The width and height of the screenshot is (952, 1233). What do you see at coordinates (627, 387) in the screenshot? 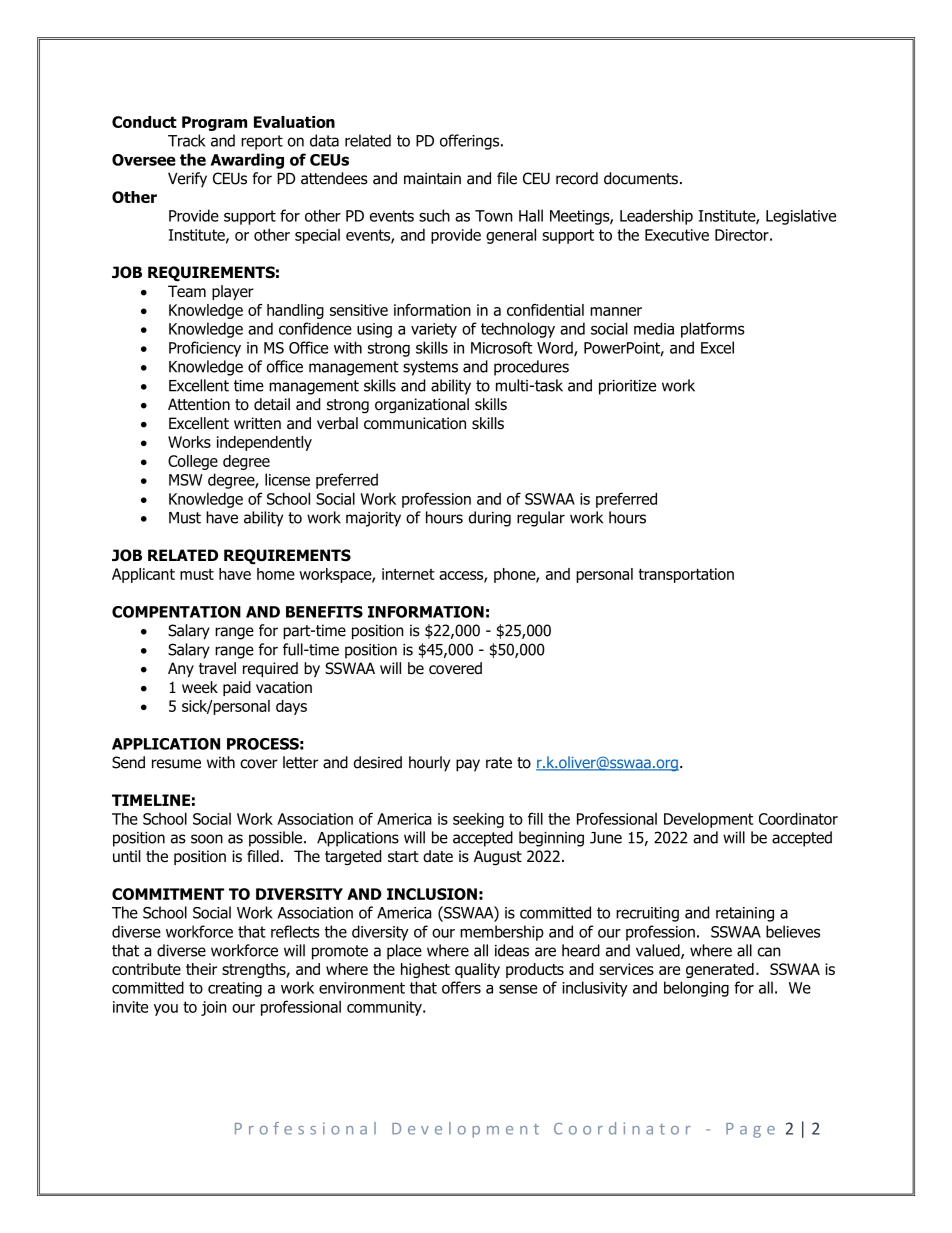
I see `prioritize` at bounding box center [627, 387].
